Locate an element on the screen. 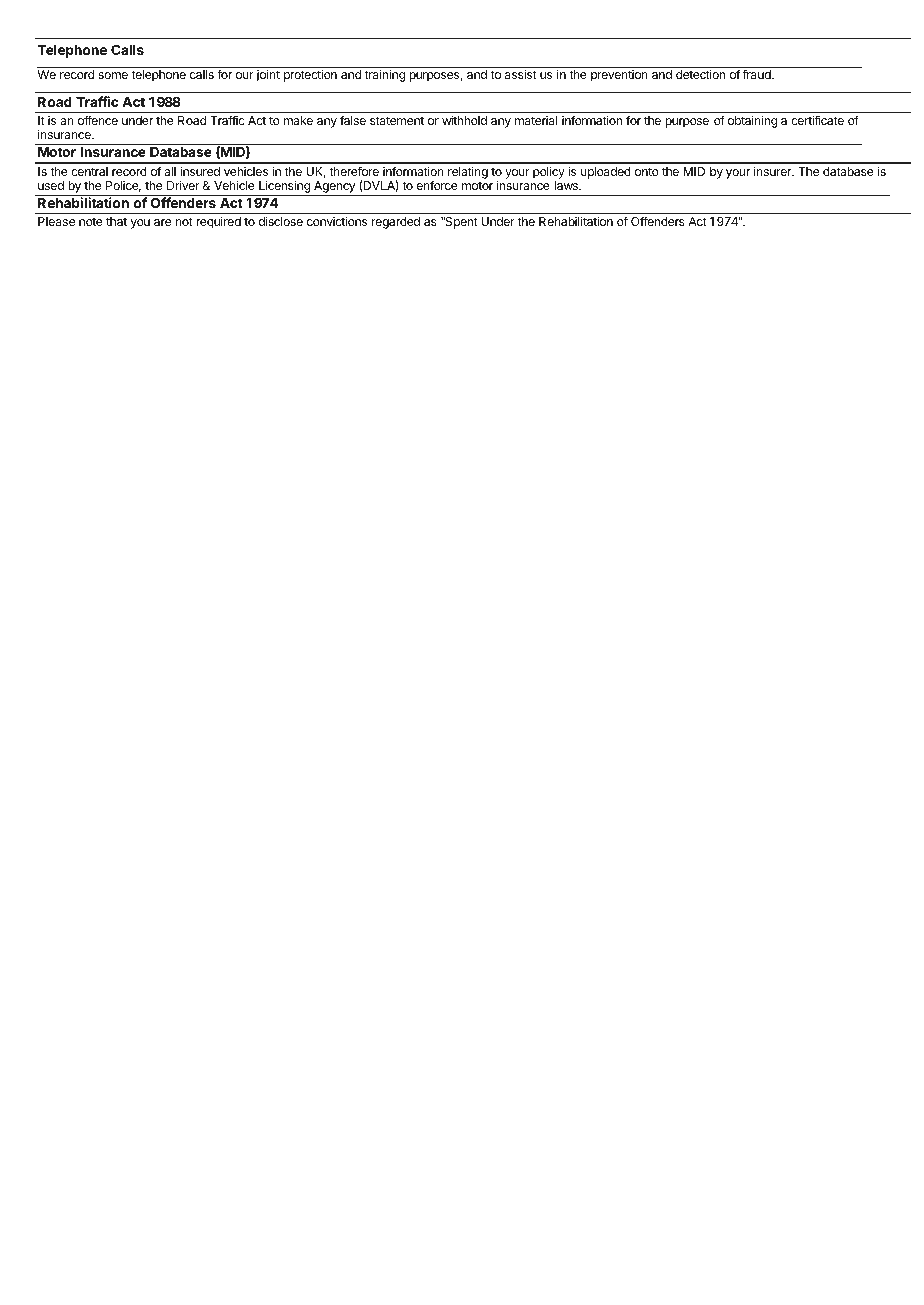 Image resolution: width=924 pixels, height=1305 pixels. training is located at coordinates (385, 75).
